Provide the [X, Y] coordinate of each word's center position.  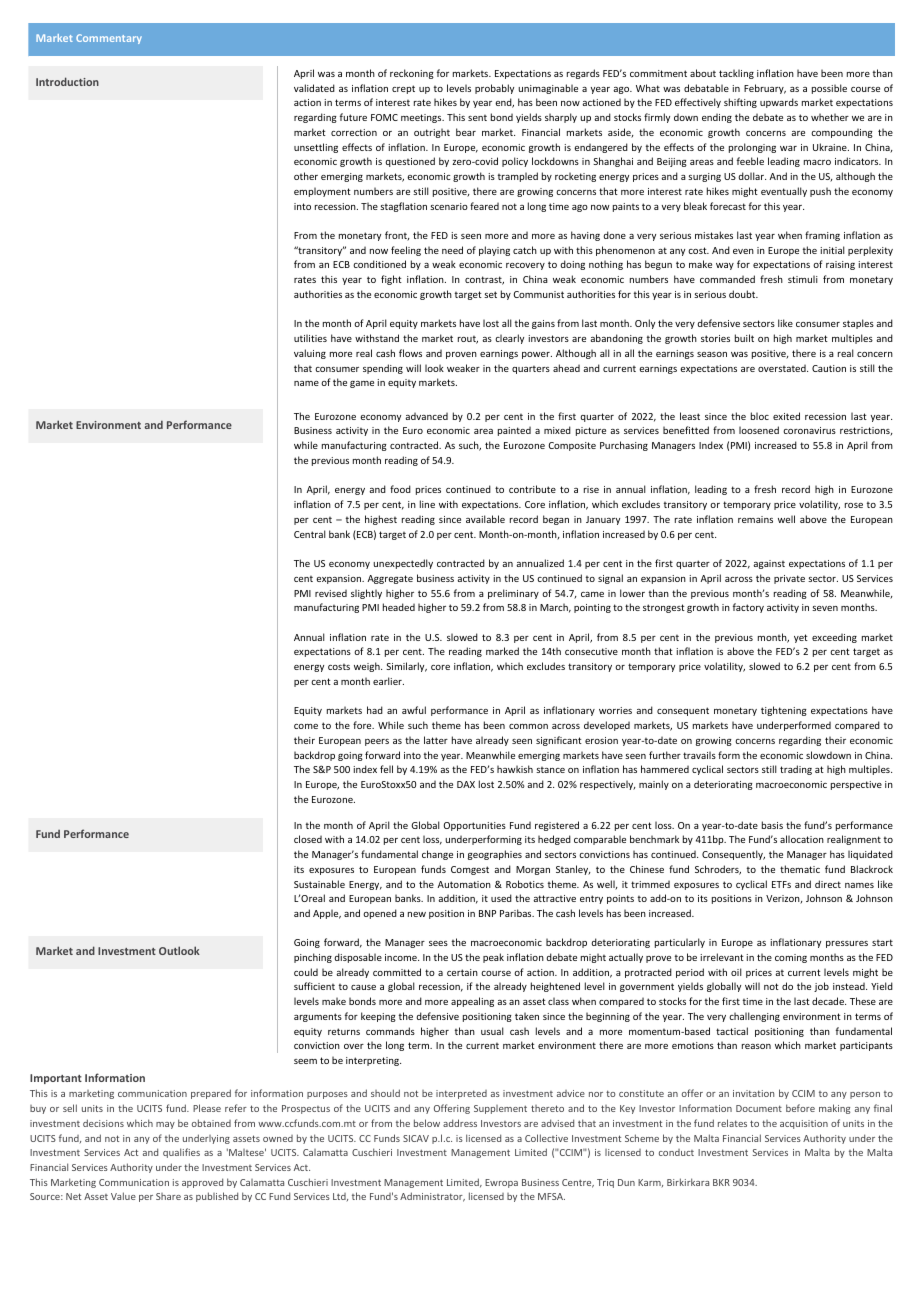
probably [494, 89]
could [306, 972]
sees [438, 943]
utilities [310, 338]
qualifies [181, 1153]
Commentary [109, 39]
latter [436, 740]
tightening [784, 711]
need [452, 250]
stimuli [803, 279]
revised [331, 593]
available [485, 519]
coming [791, 958]
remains [755, 519]
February [765, 89]
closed [308, 839]
